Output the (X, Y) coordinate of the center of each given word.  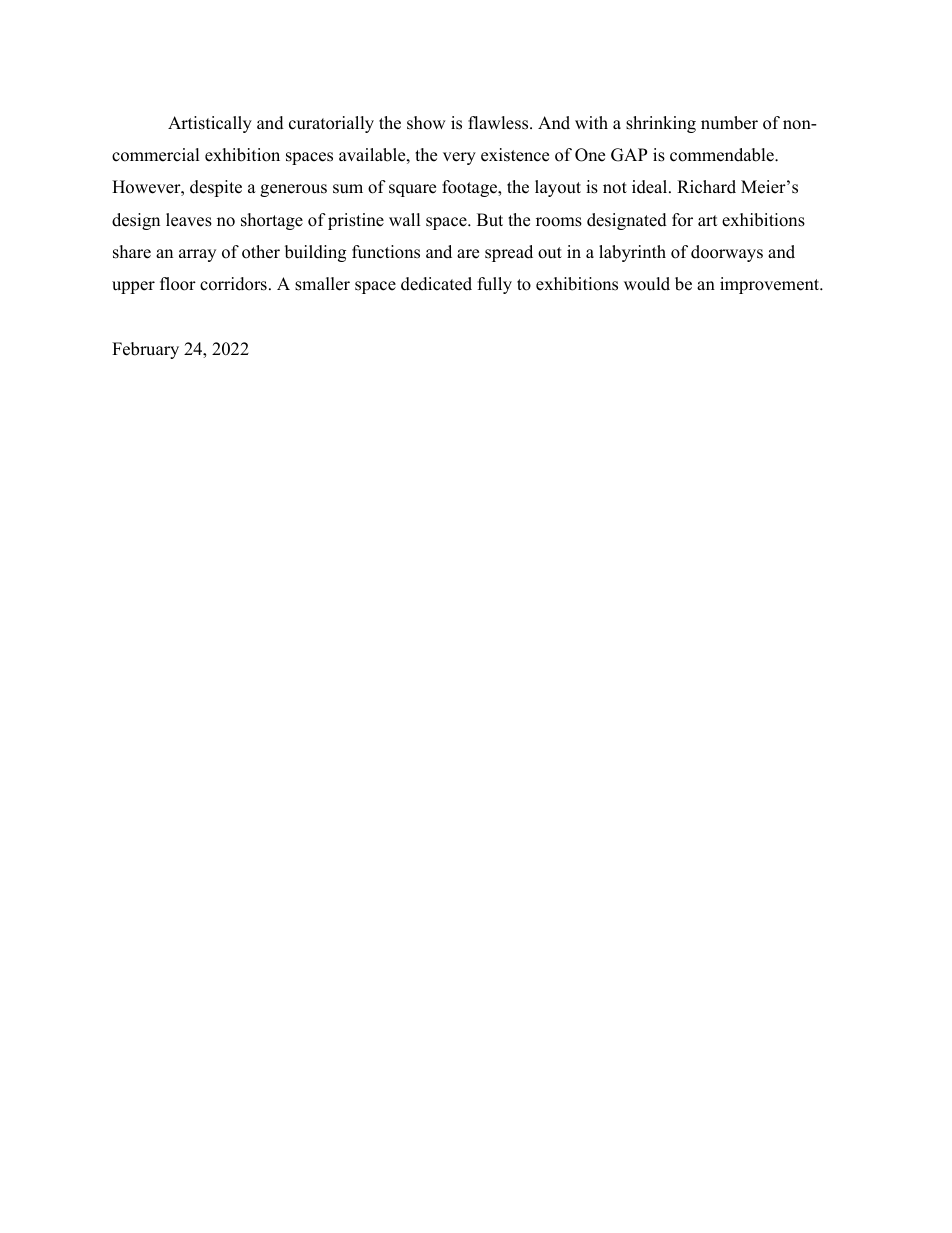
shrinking (661, 124)
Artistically (210, 124)
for (682, 220)
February (145, 350)
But (490, 220)
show (426, 123)
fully (495, 285)
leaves (189, 220)
